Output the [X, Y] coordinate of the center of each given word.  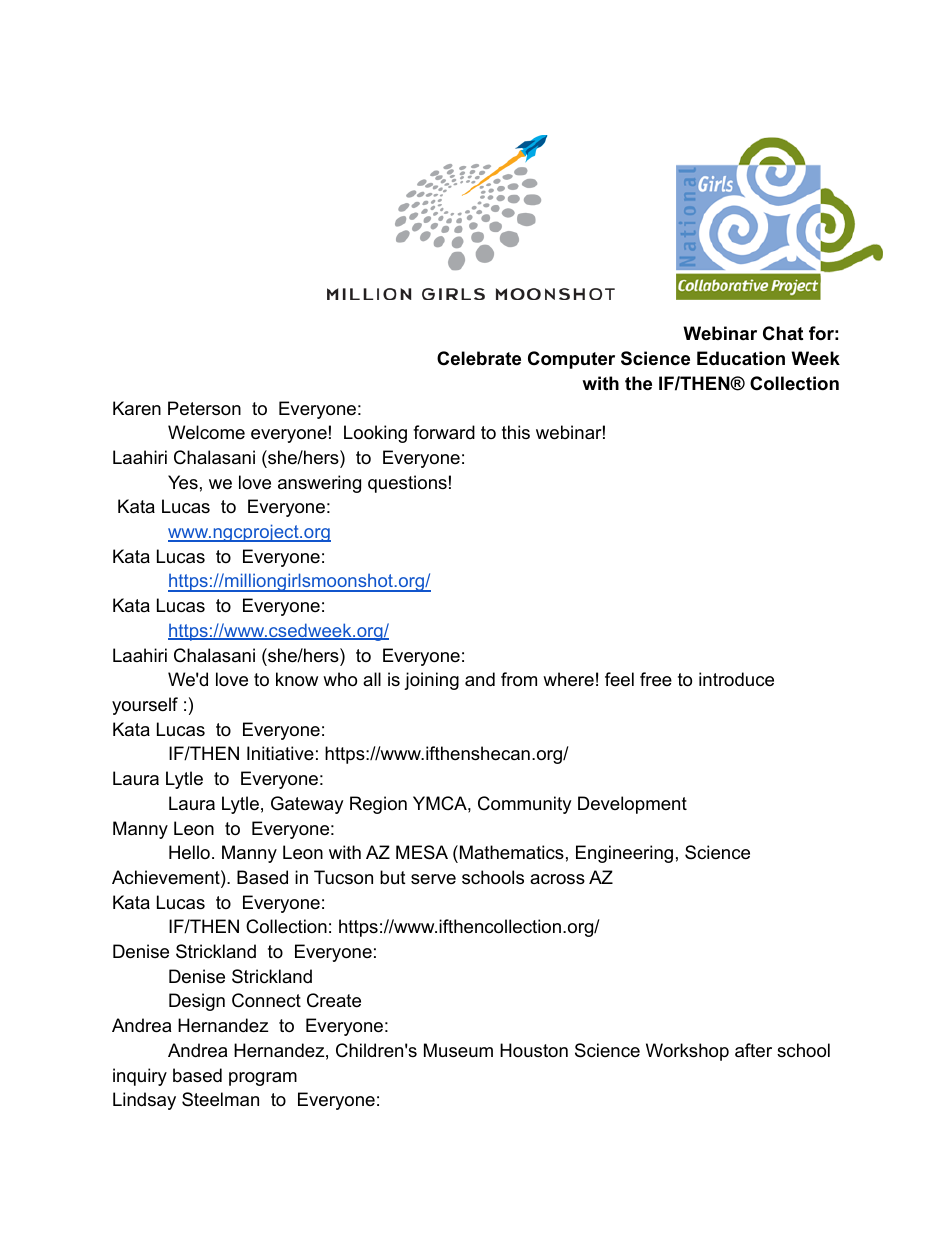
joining [431, 681]
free [656, 679]
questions [407, 484]
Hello [189, 852]
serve [433, 879]
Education [741, 358]
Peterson [204, 408]
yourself [145, 706]
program [263, 1079]
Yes [183, 482]
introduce [736, 679]
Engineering [624, 854]
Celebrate [479, 358]
